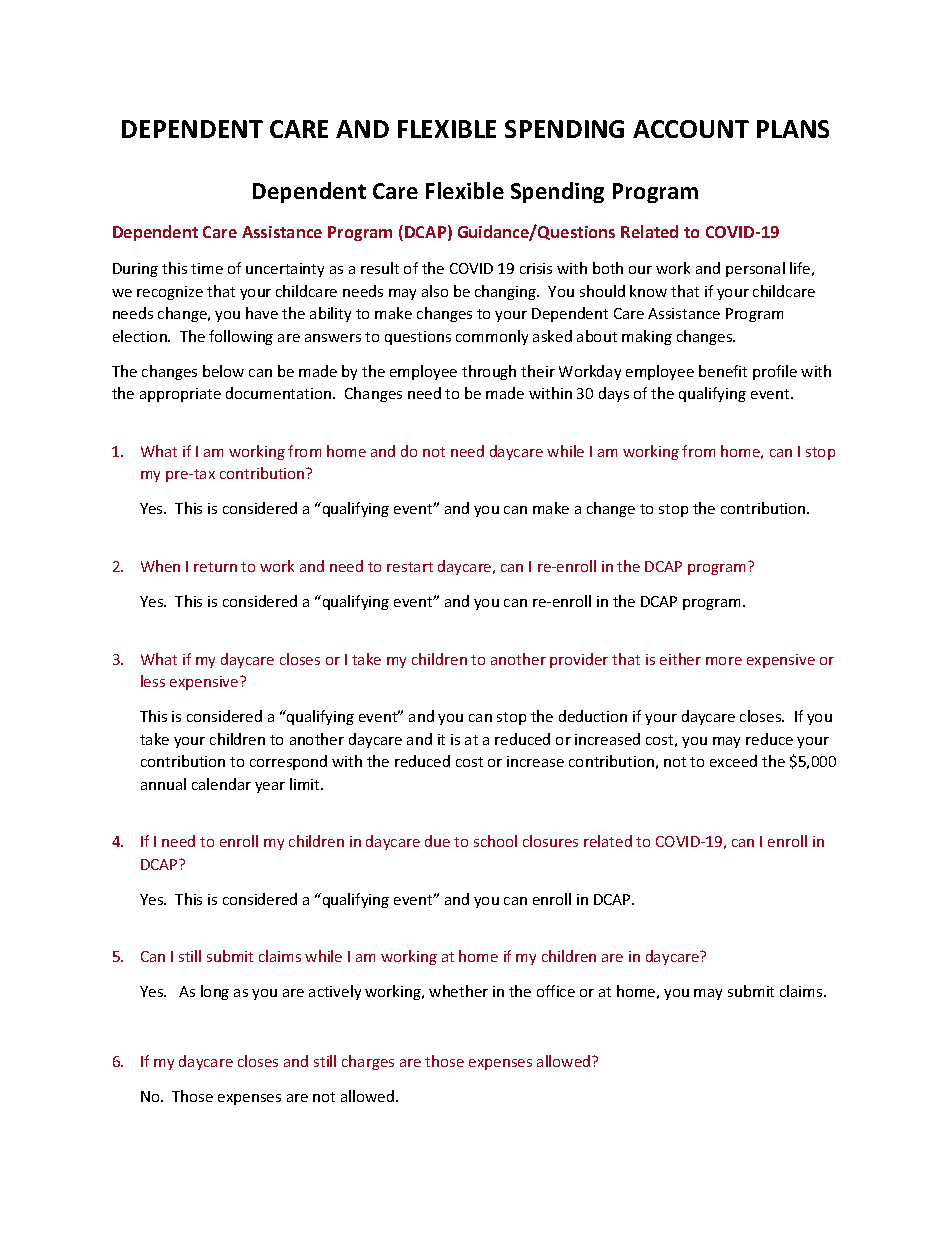  Describe the element at coordinates (723, 371) in the document. I see `benefit` at that location.
